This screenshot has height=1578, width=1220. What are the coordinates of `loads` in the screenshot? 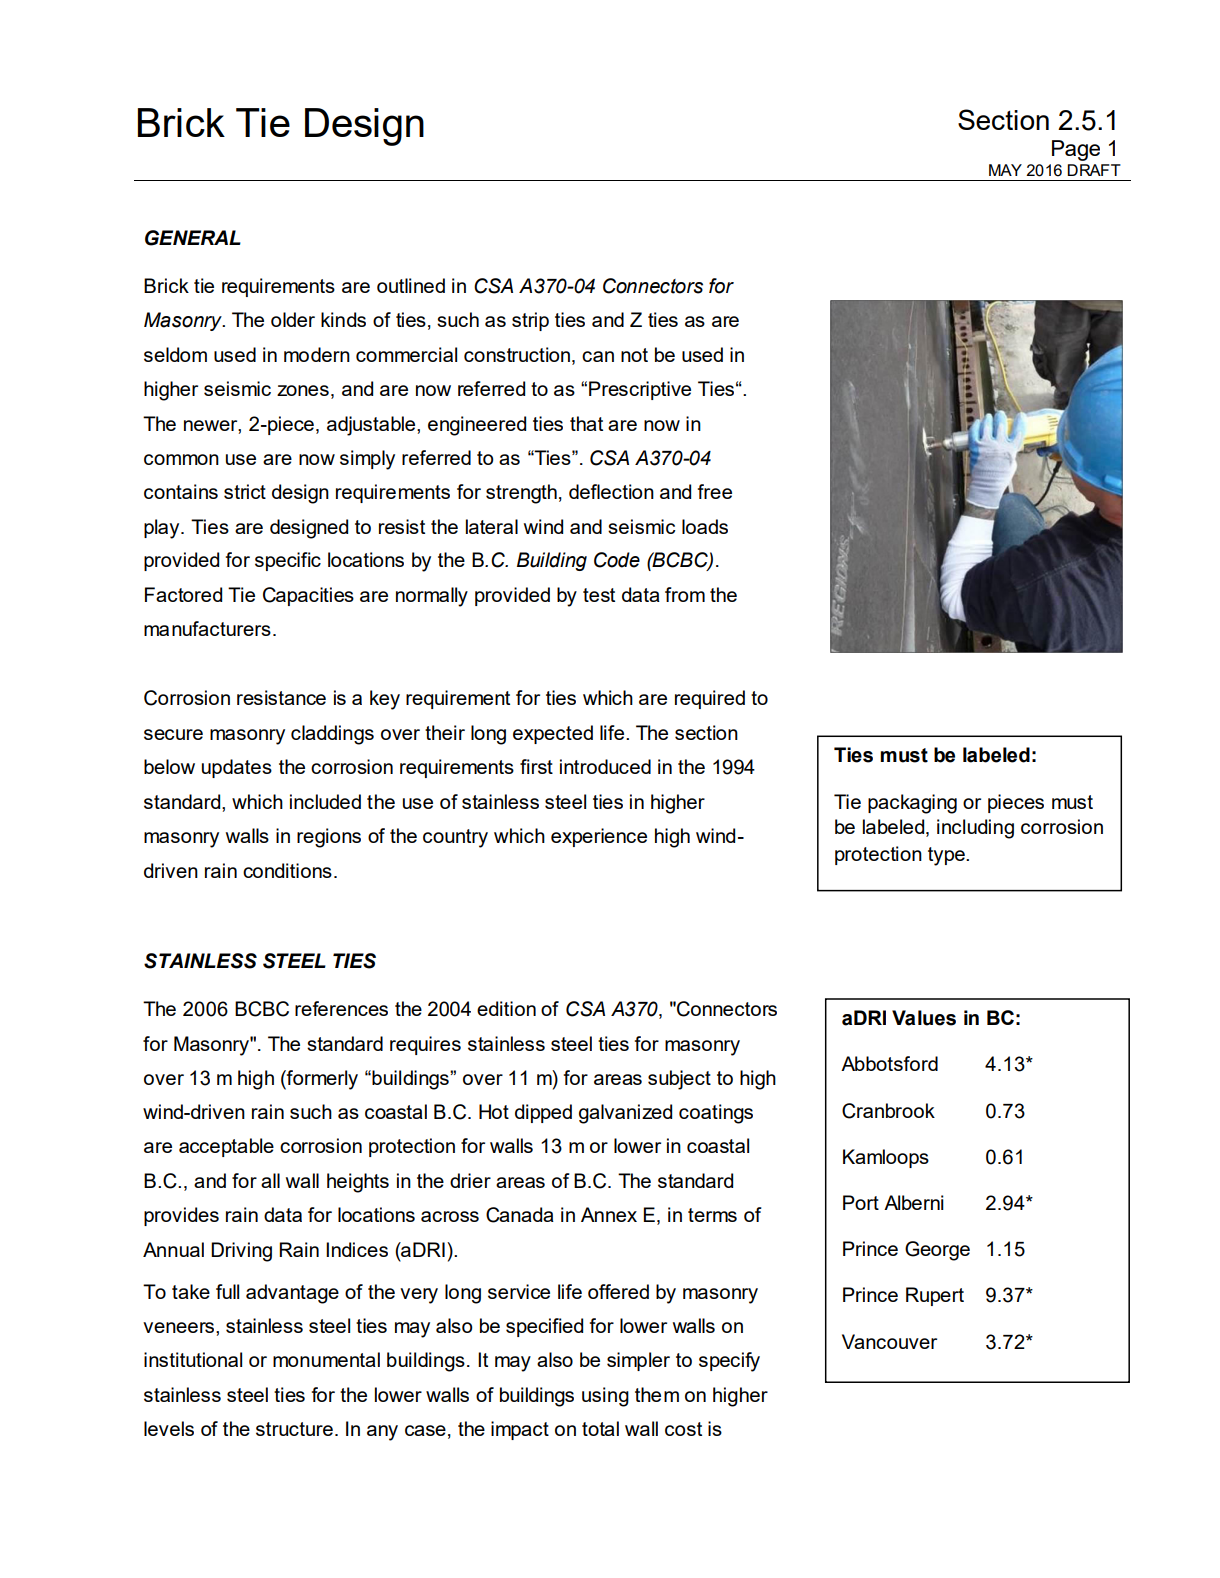 It's located at (705, 526).
